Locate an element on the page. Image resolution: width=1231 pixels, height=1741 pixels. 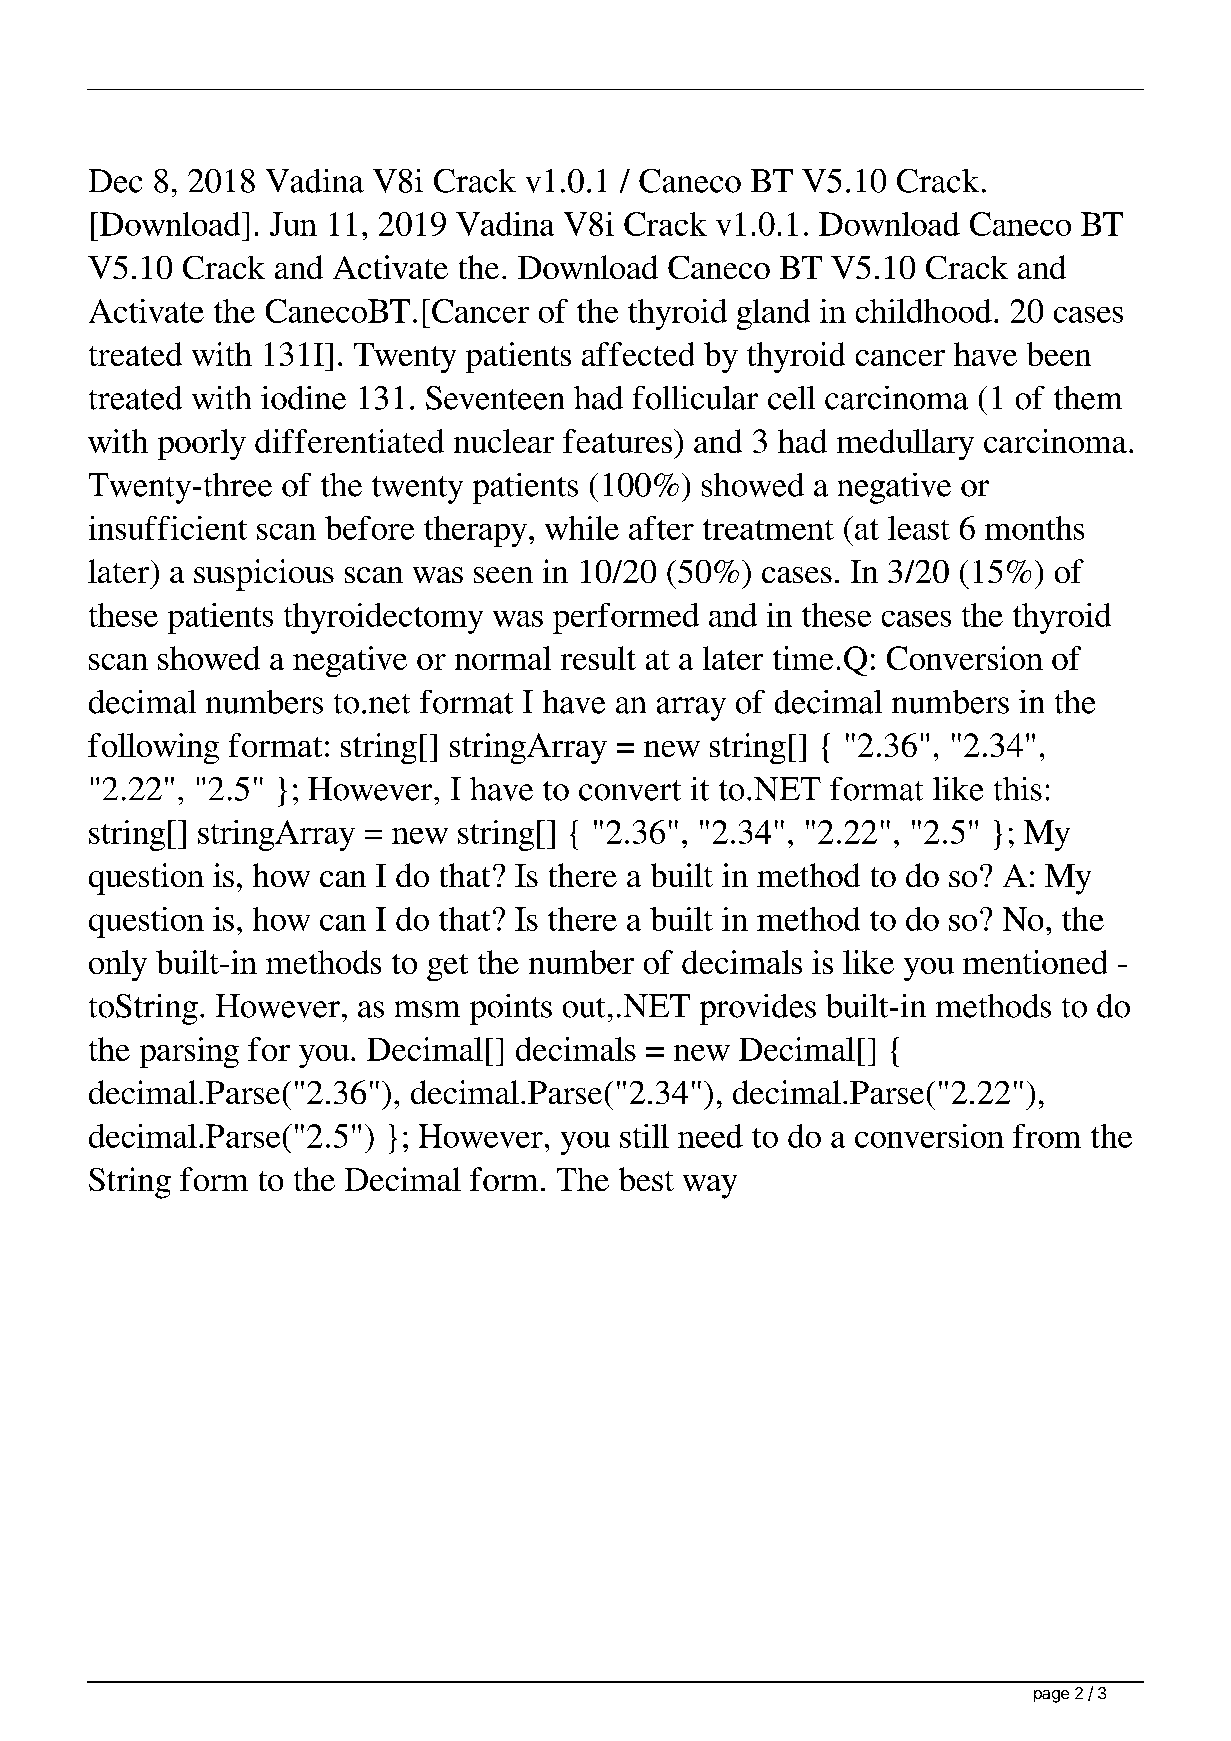
suspicious is located at coordinates (264, 575).
